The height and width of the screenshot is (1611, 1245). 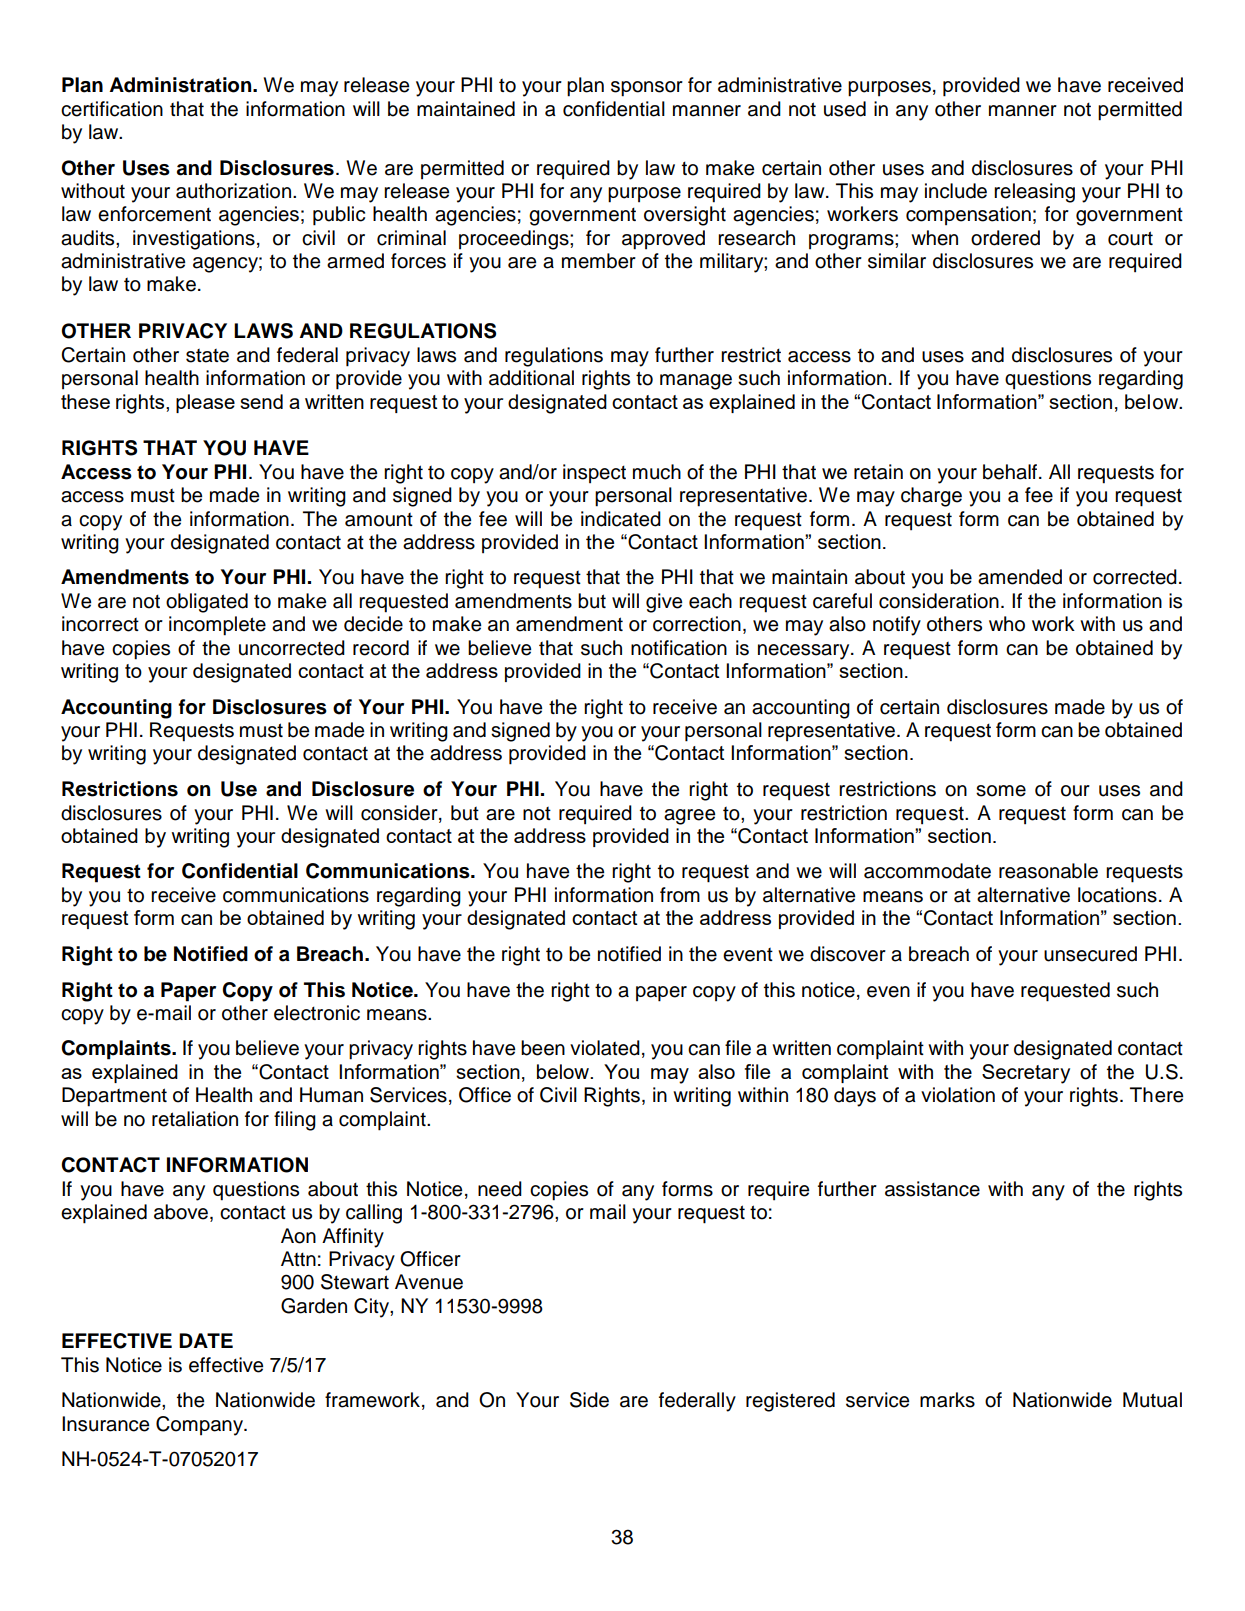 What do you see at coordinates (200, 1426) in the screenshot?
I see `Company` at bounding box center [200, 1426].
